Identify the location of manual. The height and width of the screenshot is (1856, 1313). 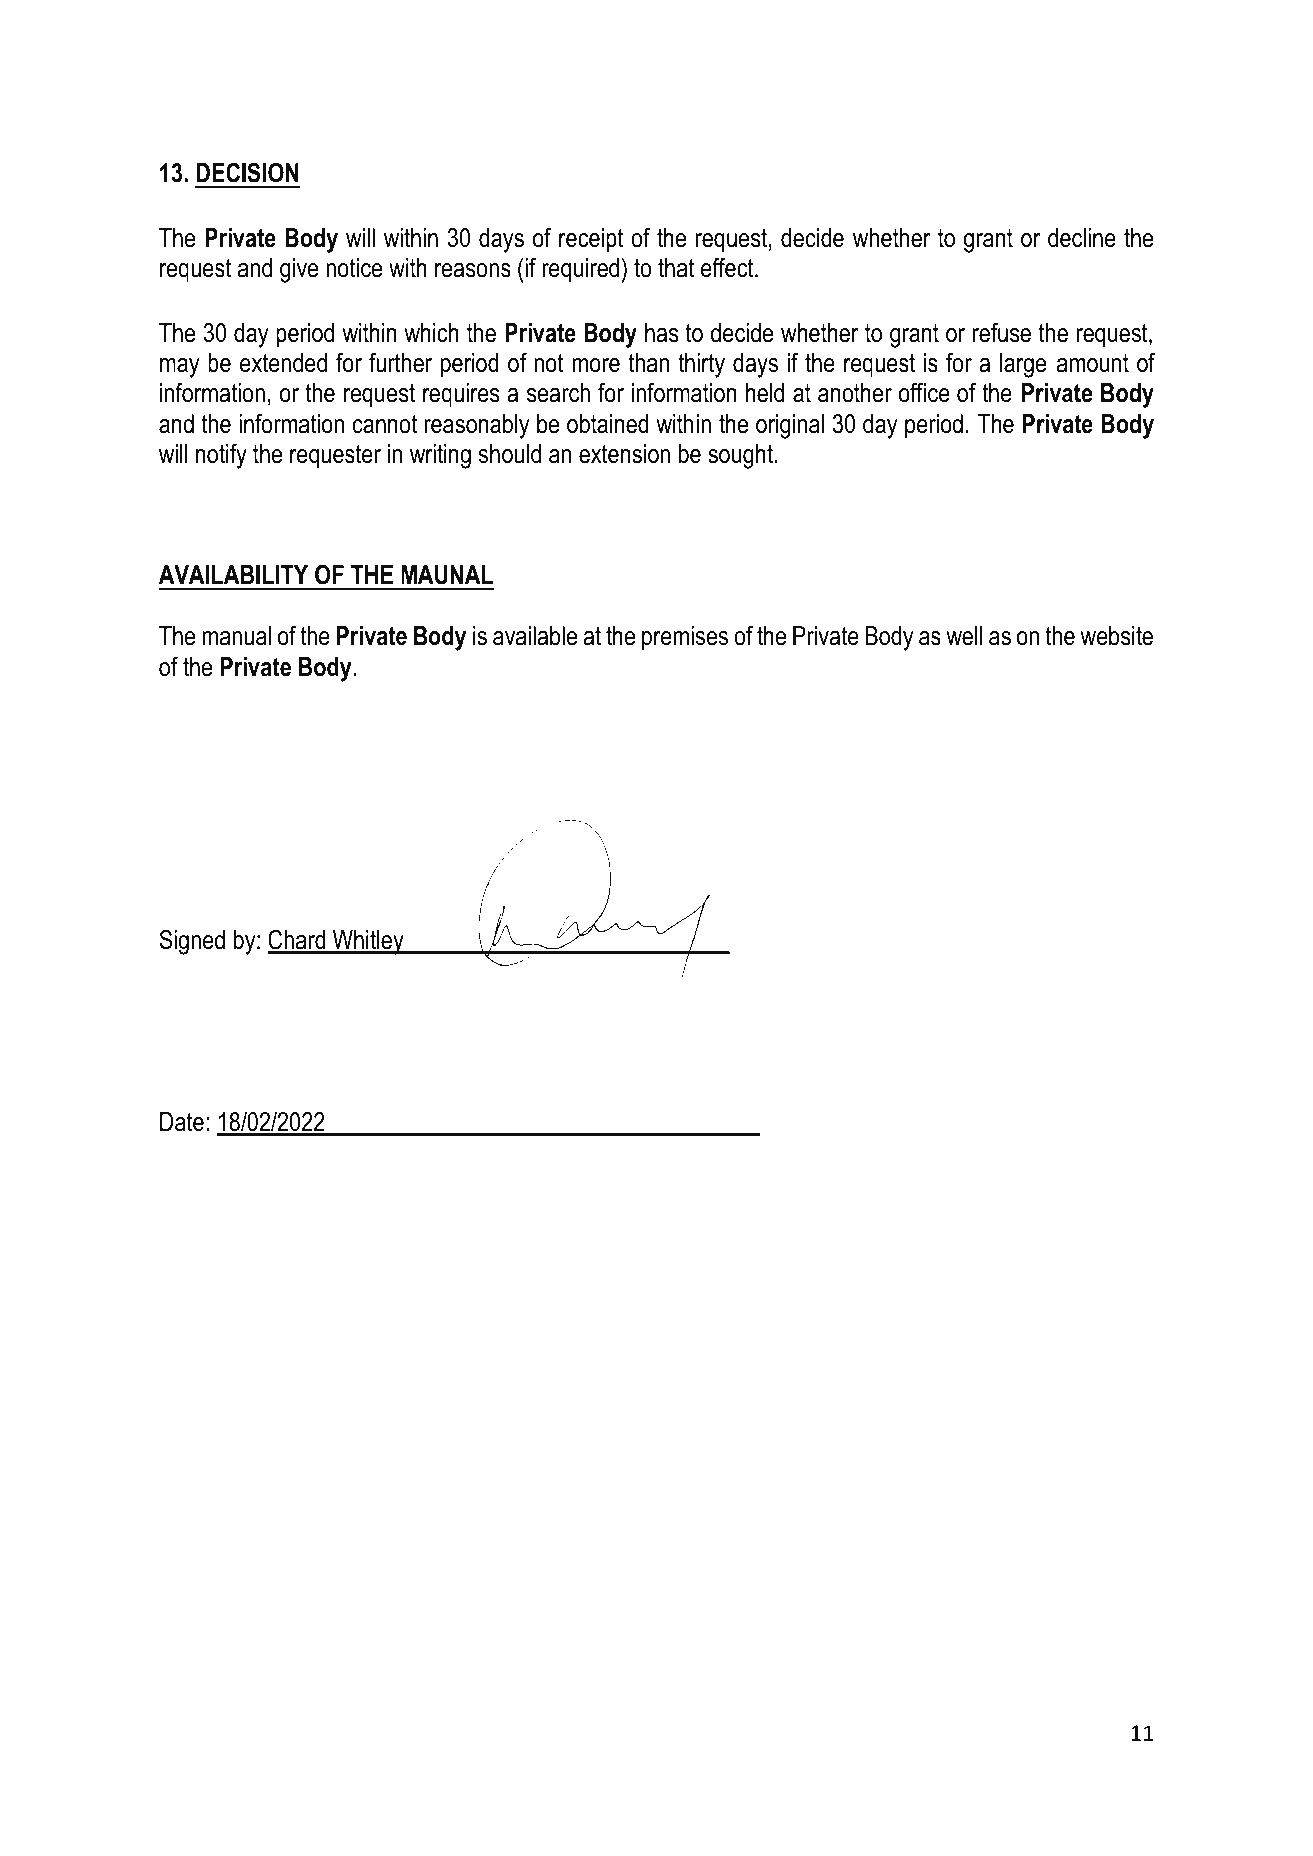
(236, 636).
